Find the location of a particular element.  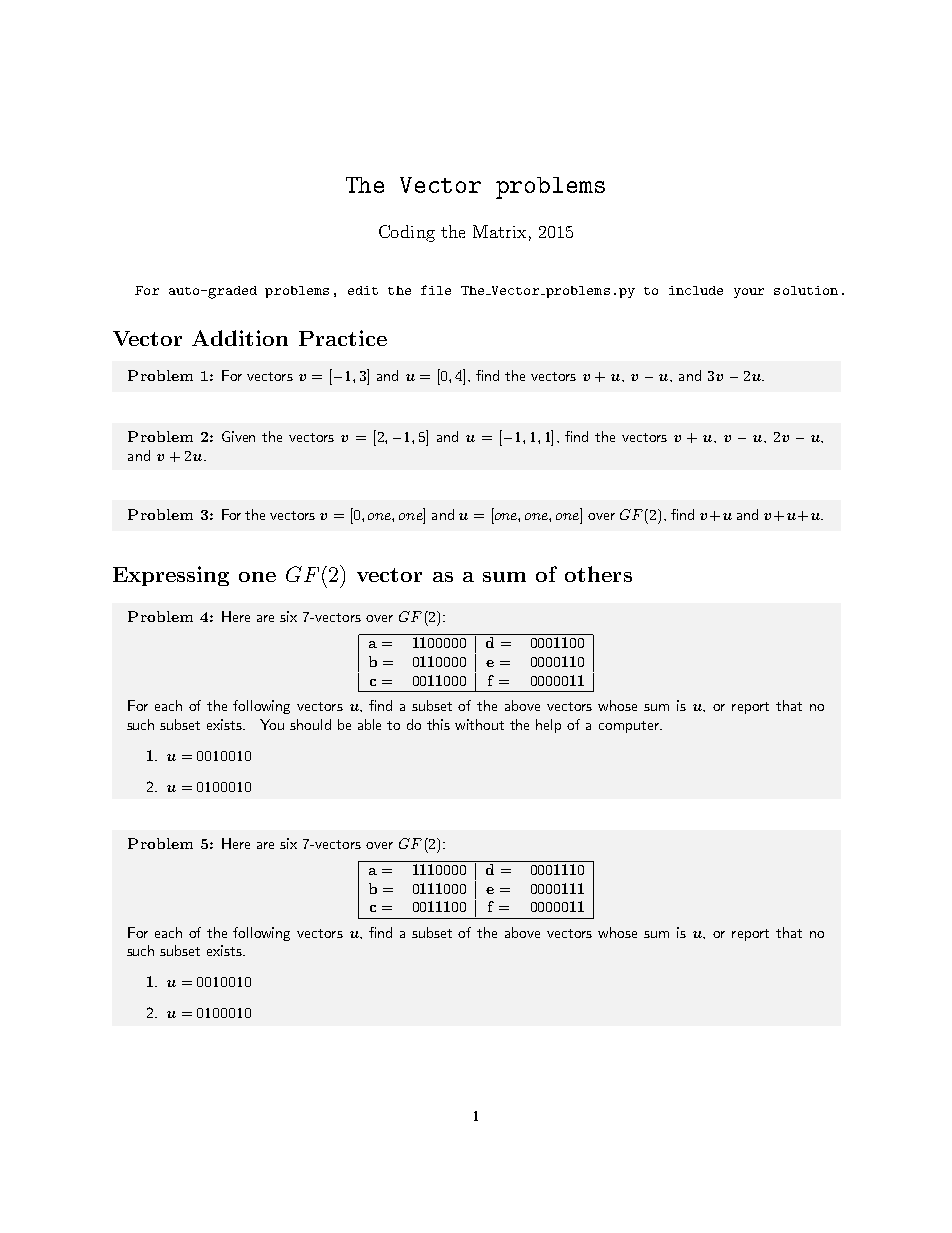

should is located at coordinates (310, 724).
